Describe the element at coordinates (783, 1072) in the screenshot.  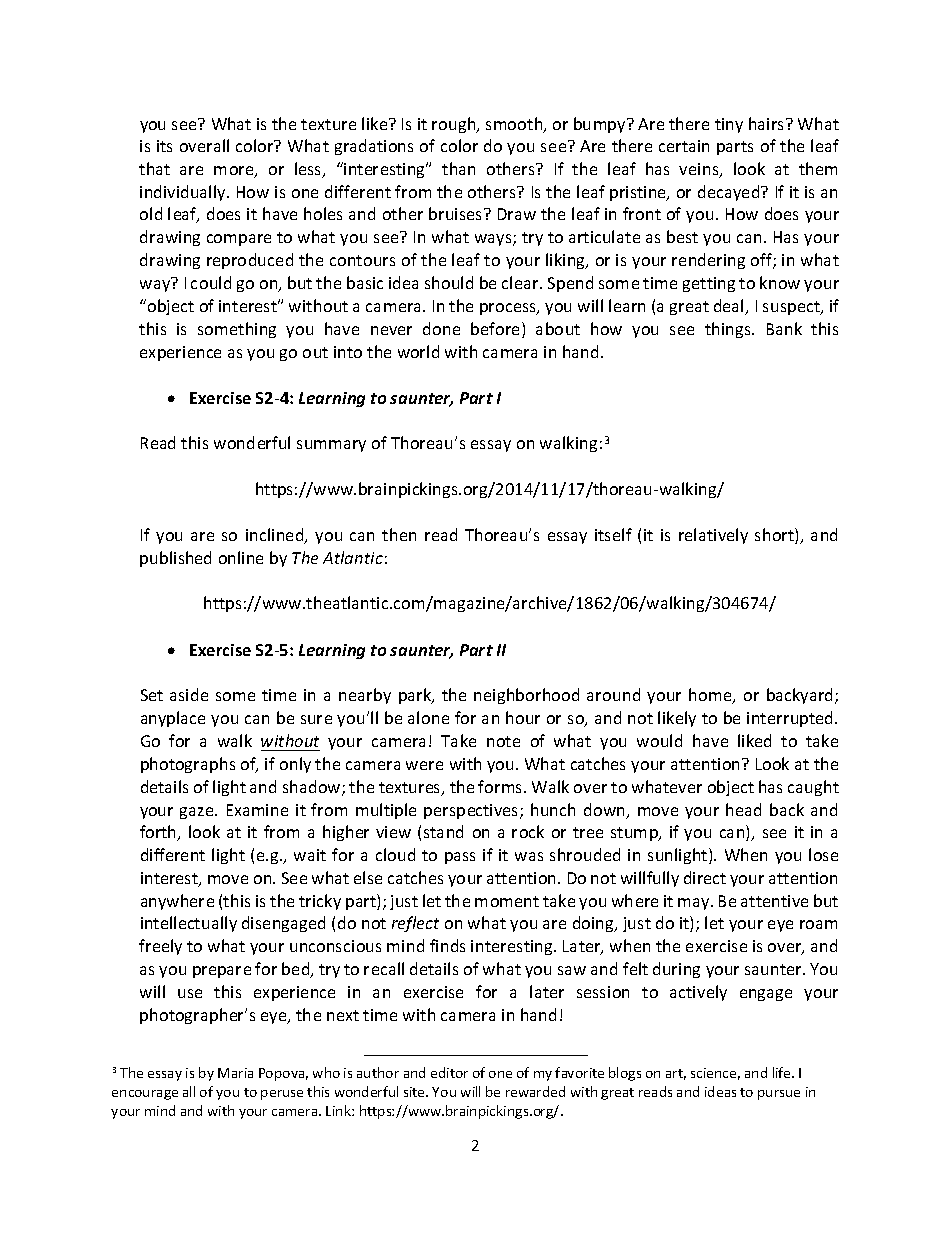
I see `life` at that location.
